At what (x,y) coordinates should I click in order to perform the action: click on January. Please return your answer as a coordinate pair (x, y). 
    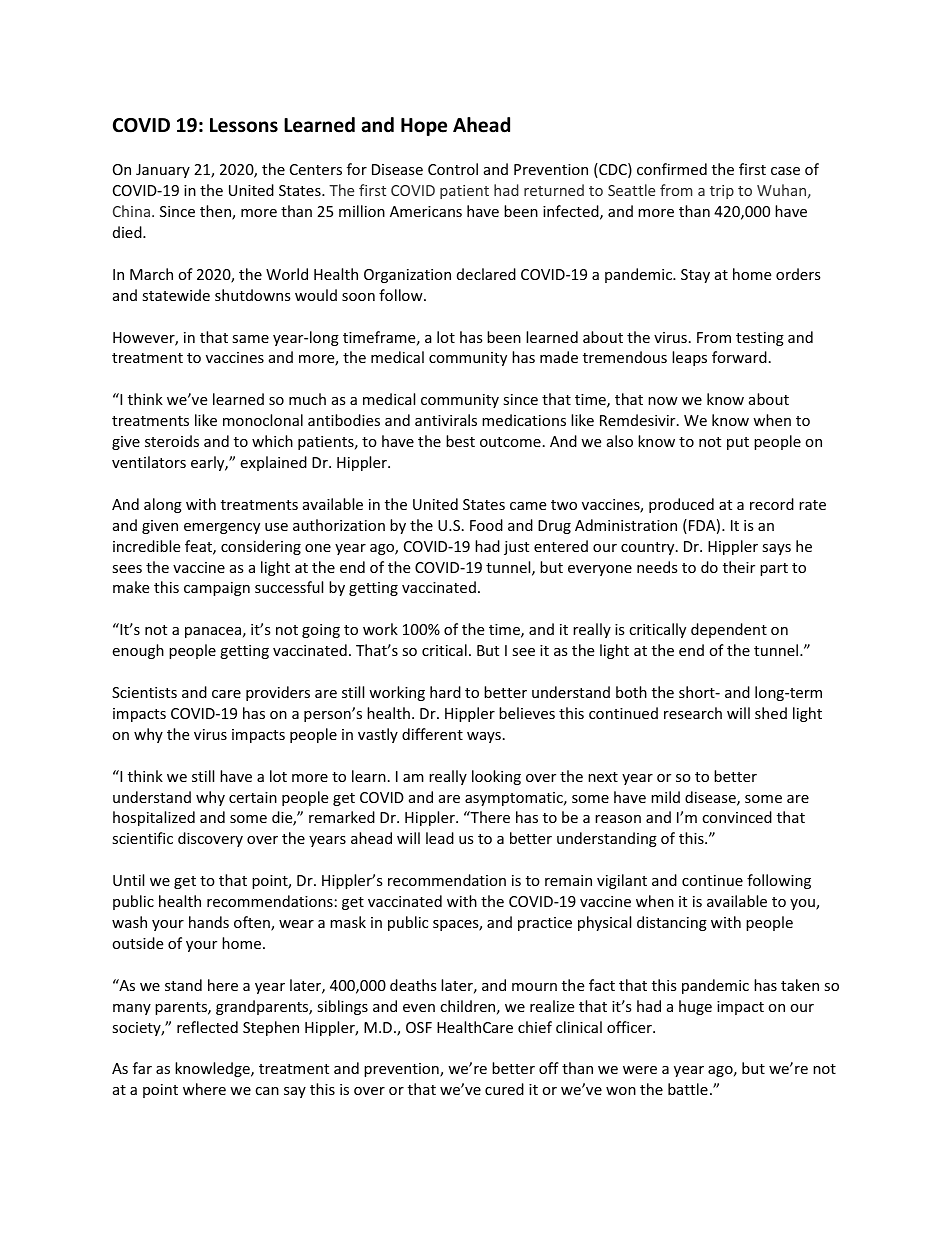
    Looking at the image, I should click on (163, 171).
